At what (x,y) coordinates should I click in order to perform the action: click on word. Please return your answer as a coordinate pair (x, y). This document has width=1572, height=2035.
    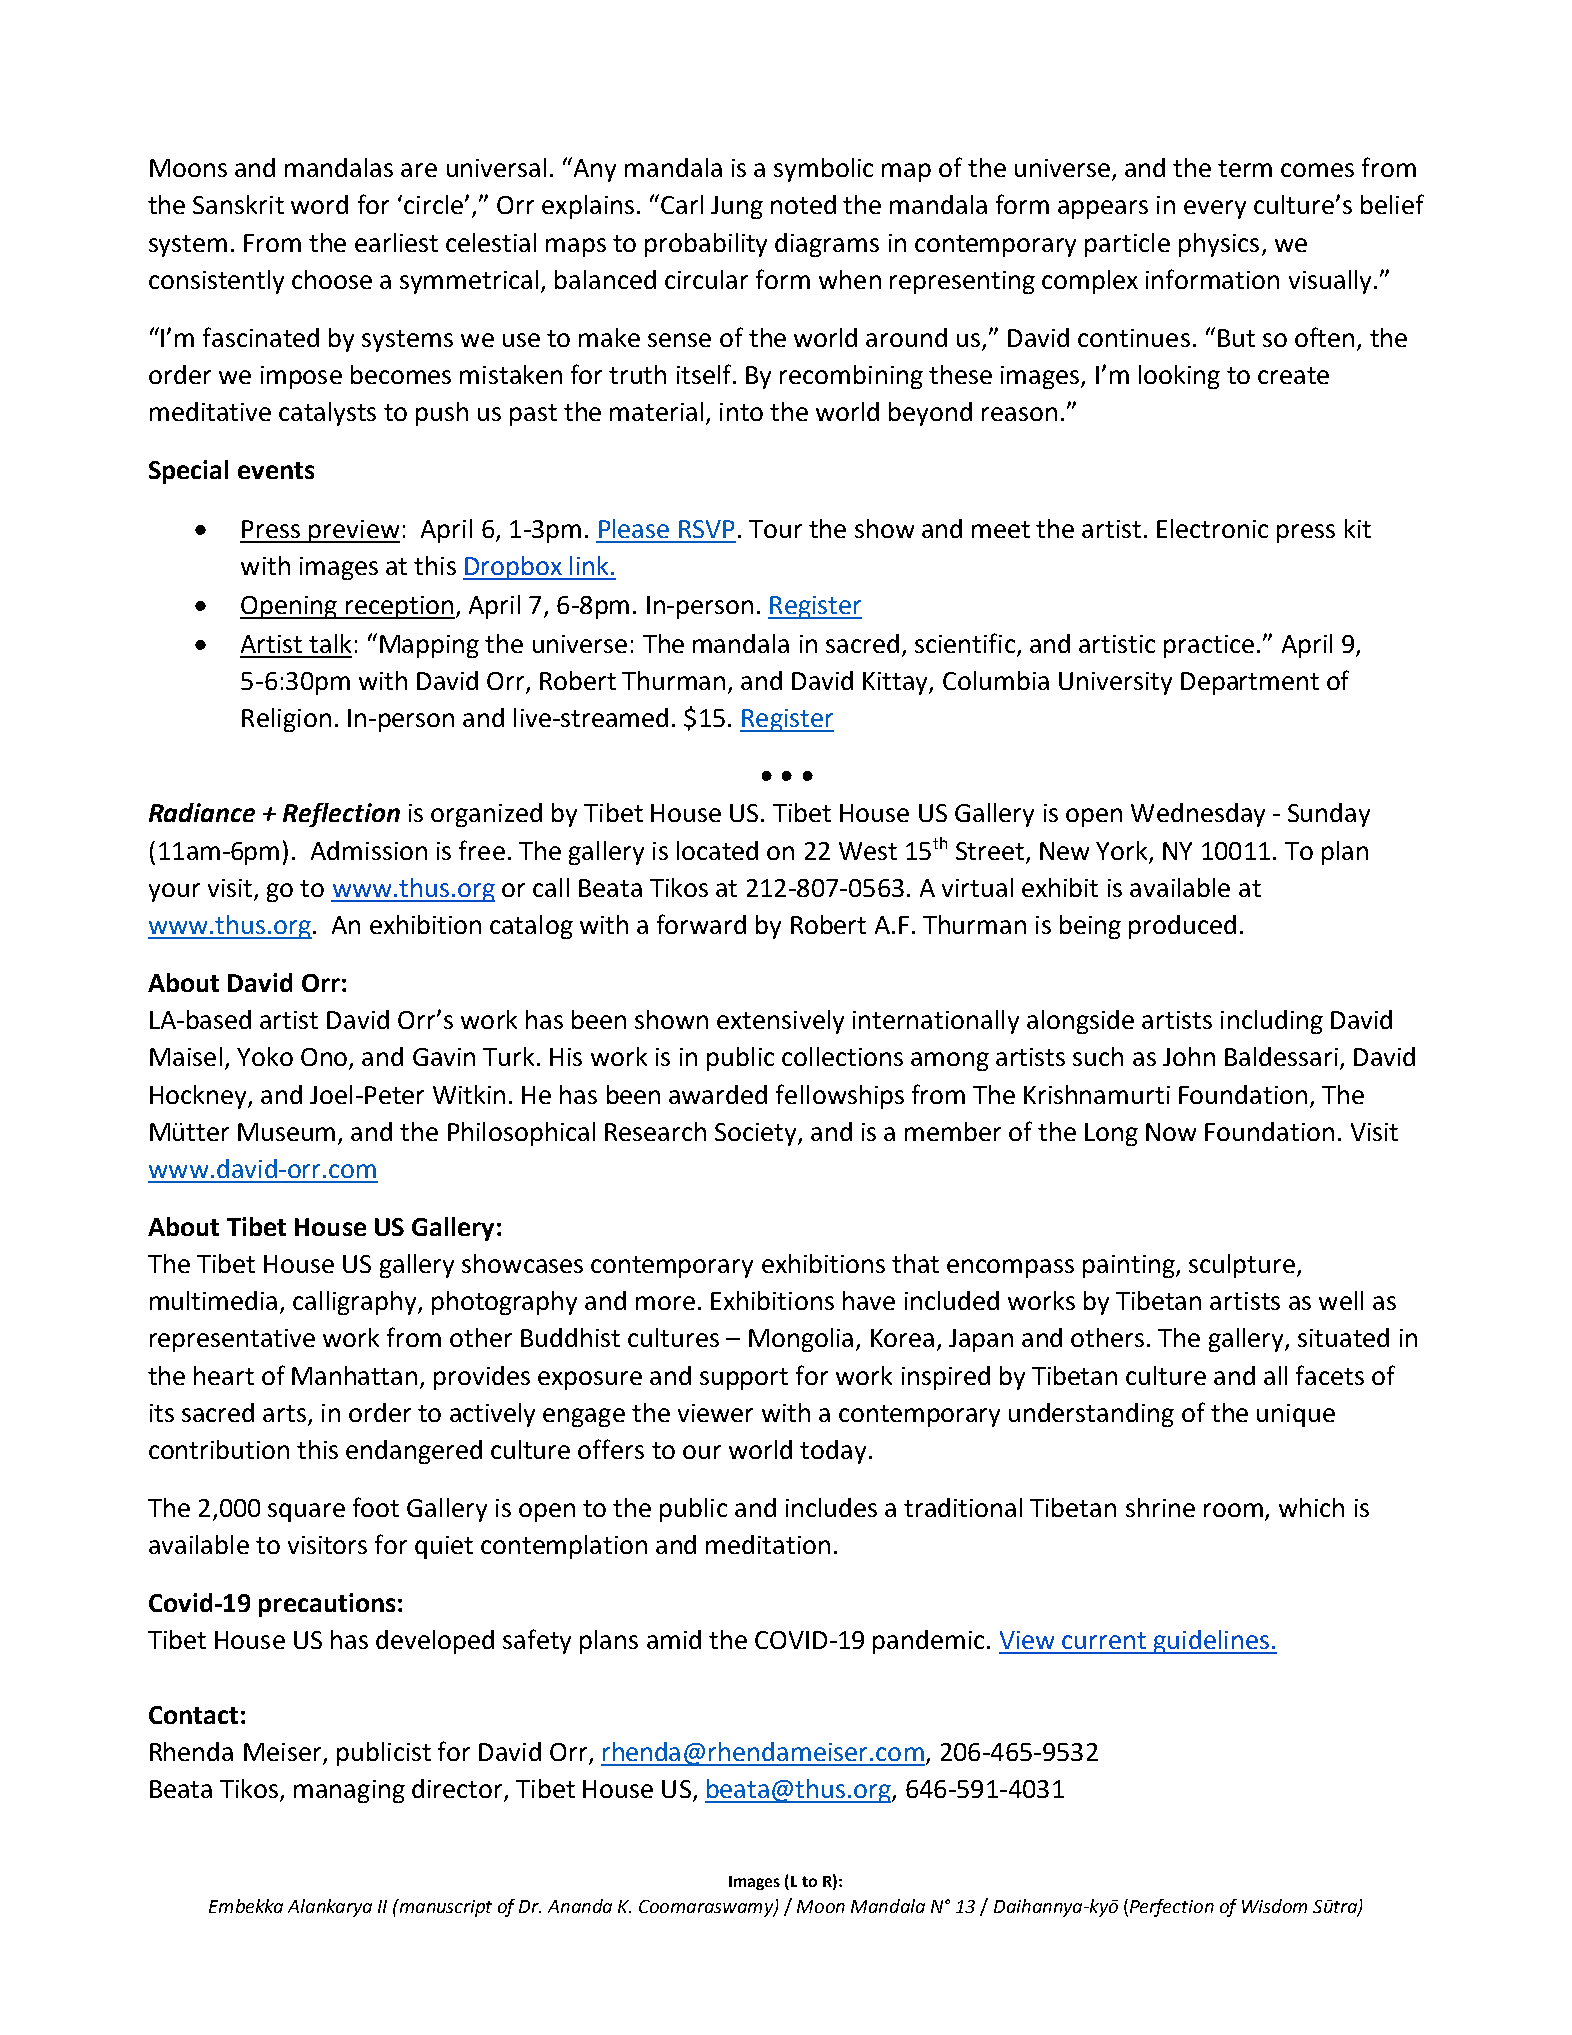
    Looking at the image, I should click on (319, 204).
